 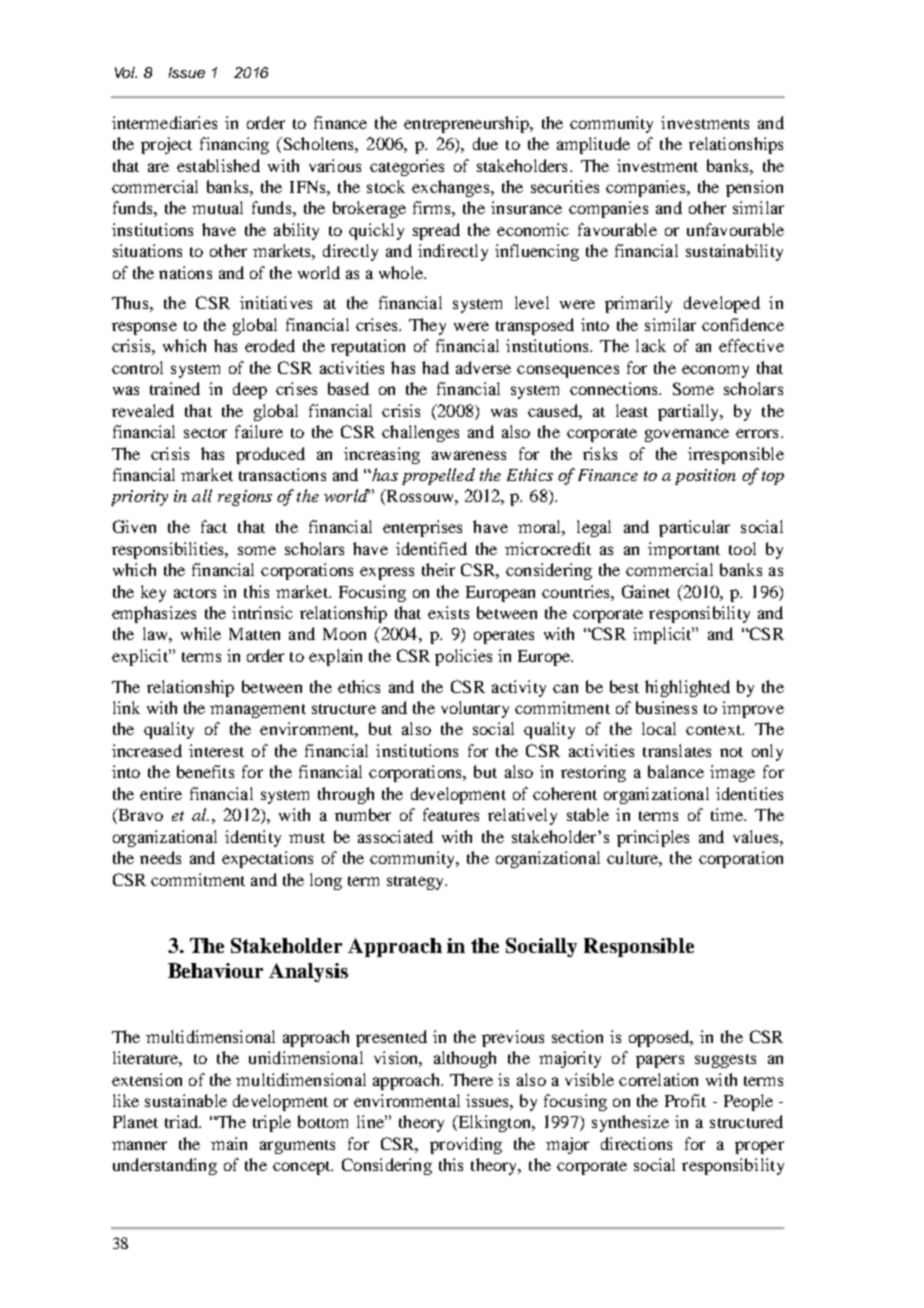 I want to click on regions, so click(x=245, y=498).
